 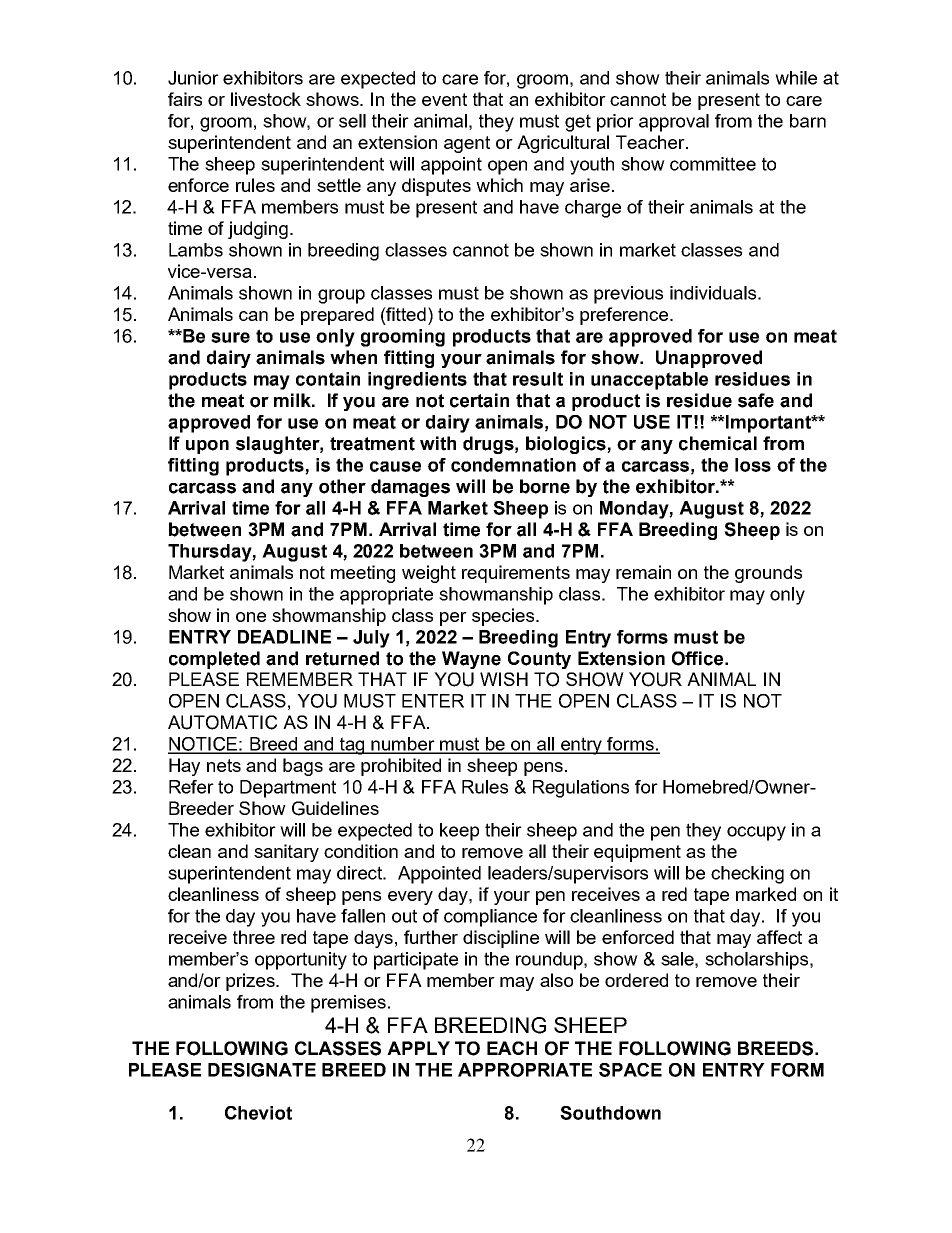 What do you see at coordinates (418, 1048) in the image?
I see `APPLY` at bounding box center [418, 1048].
